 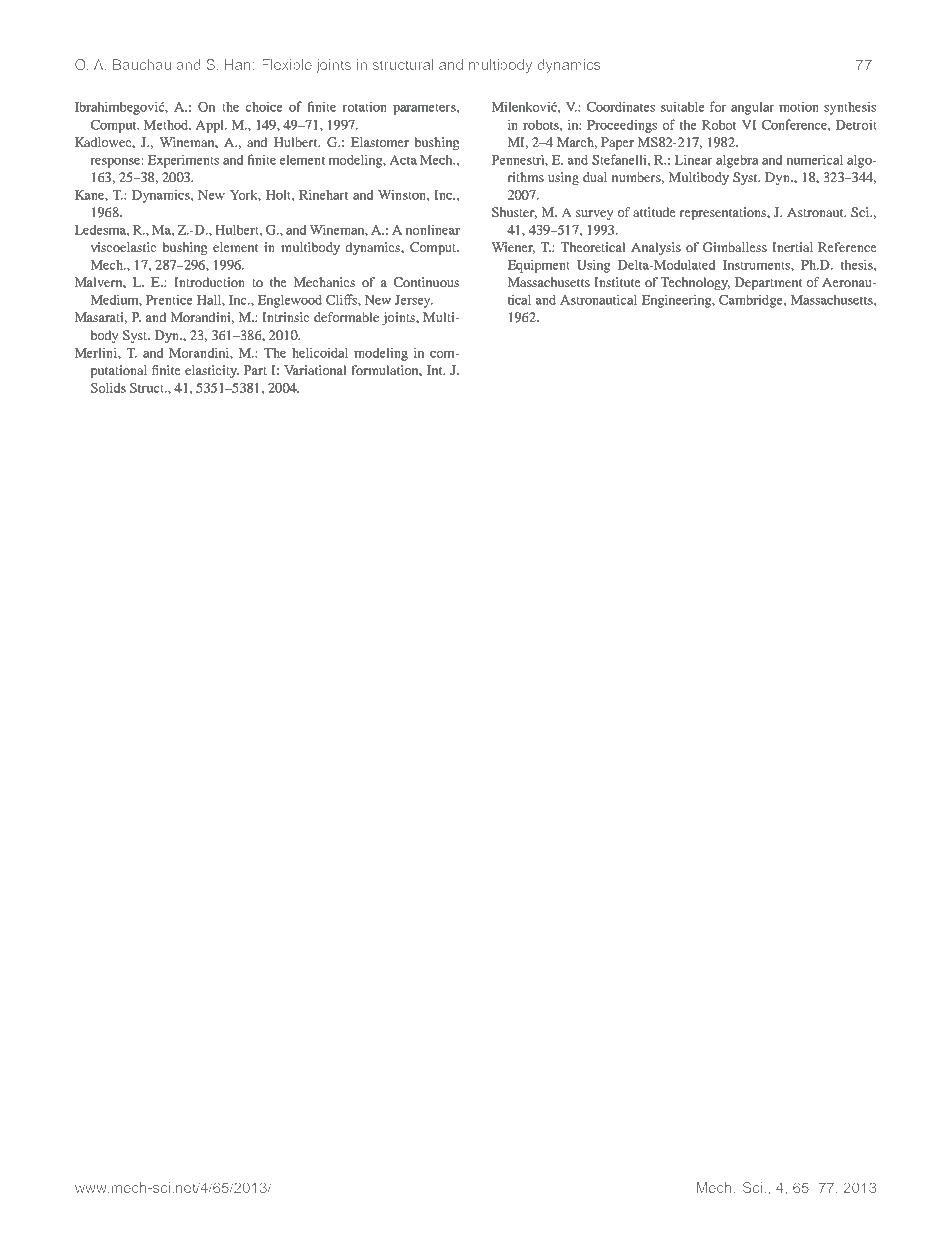 I want to click on Flexible, so click(x=287, y=64).
